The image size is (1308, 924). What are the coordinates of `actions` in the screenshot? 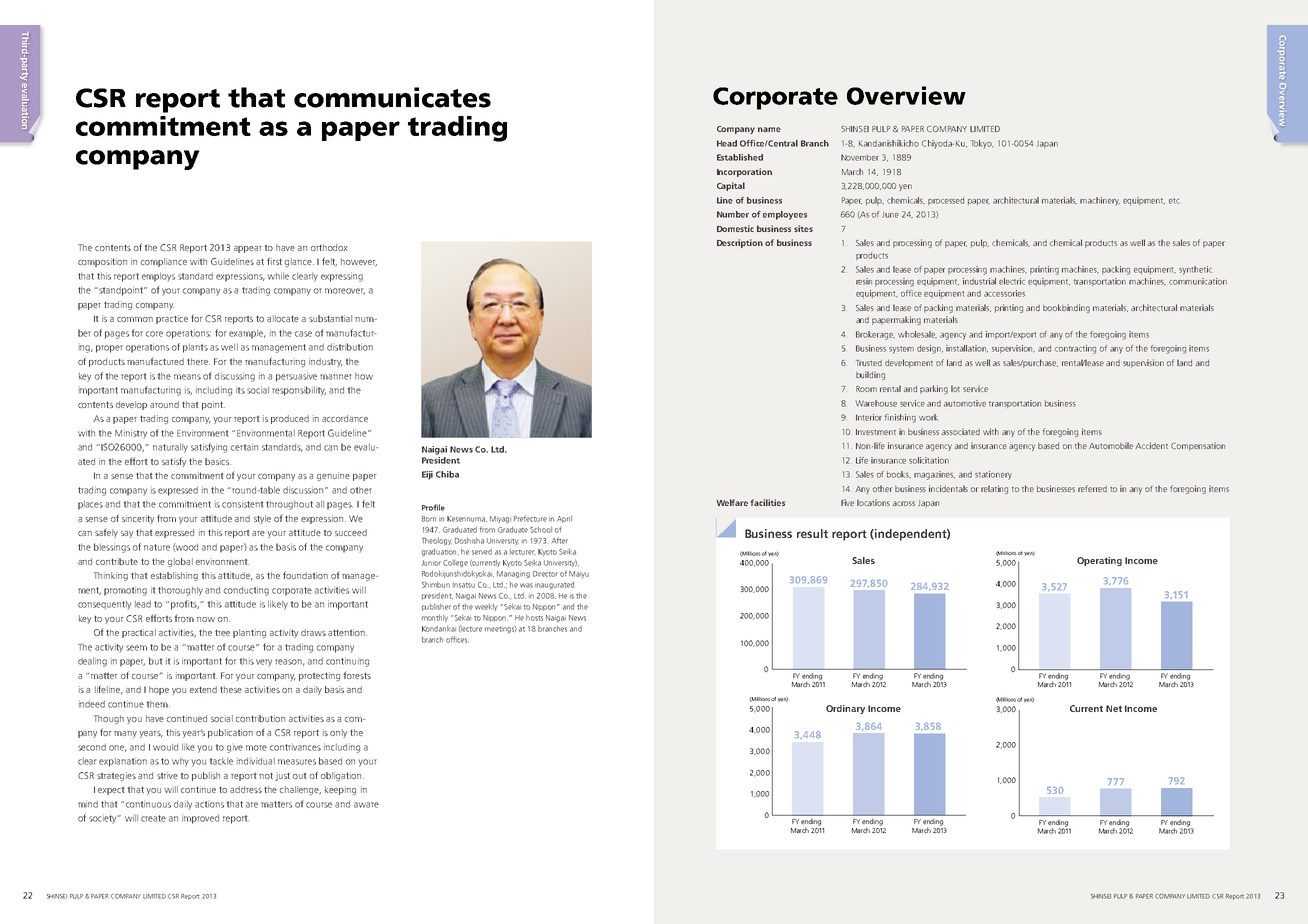 It's located at (209, 804).
